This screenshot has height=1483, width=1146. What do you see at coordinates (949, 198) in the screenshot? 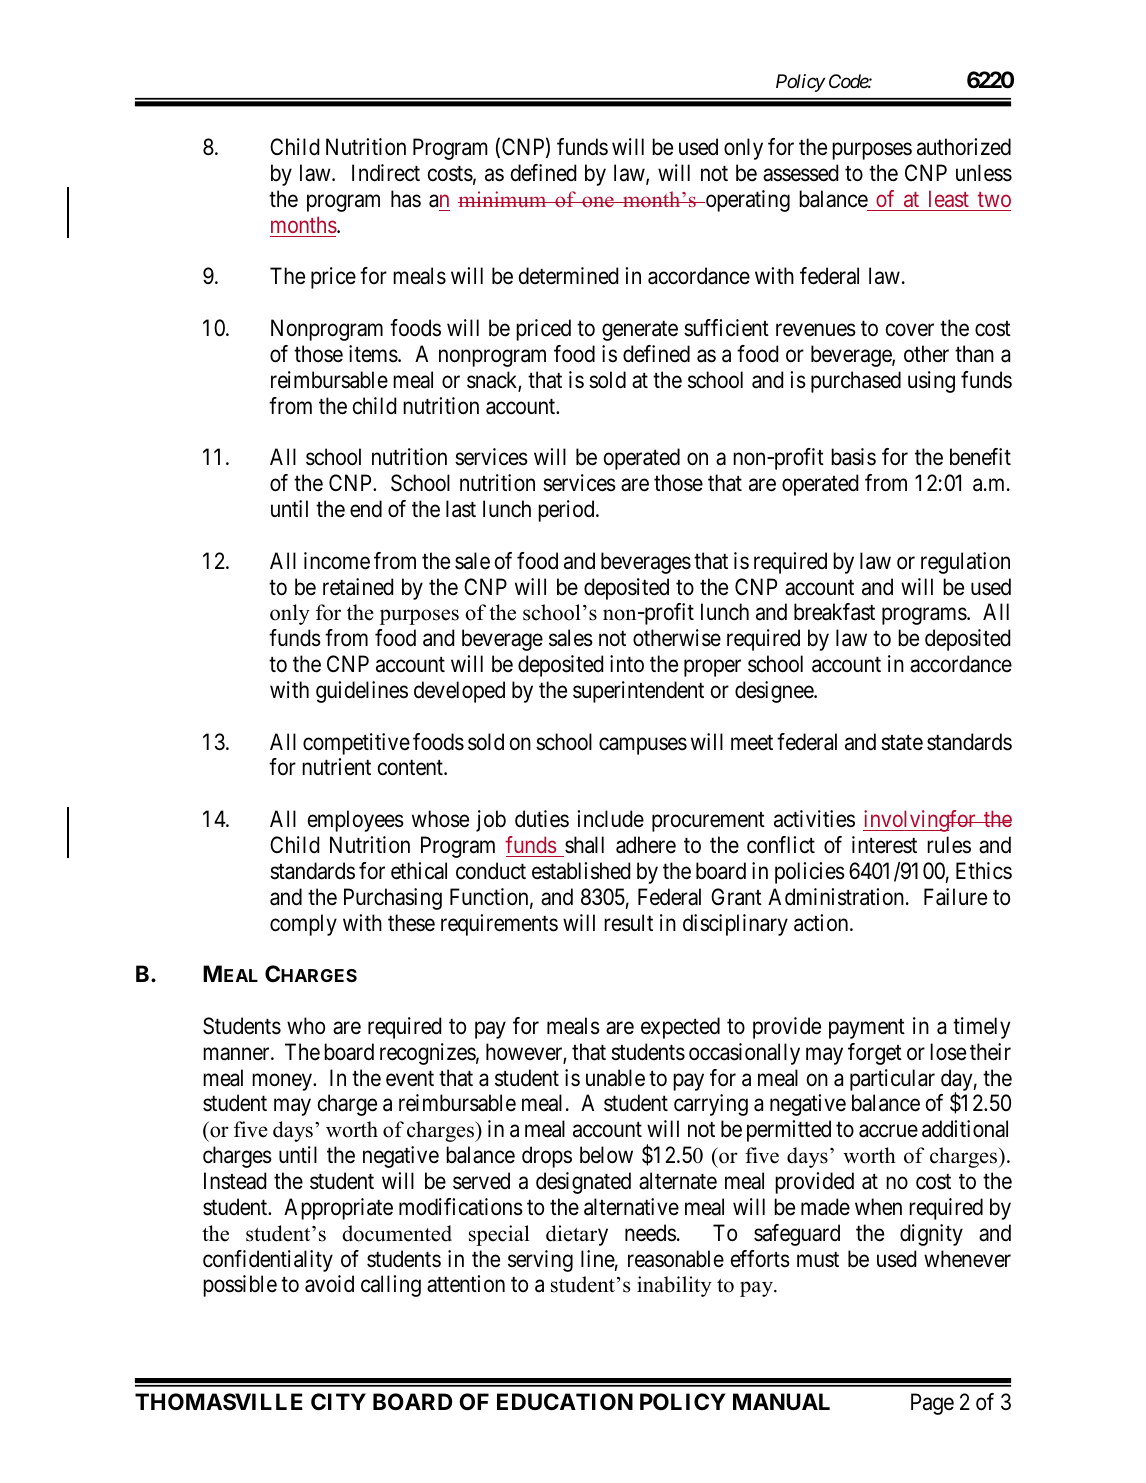
I see `least` at bounding box center [949, 198].
